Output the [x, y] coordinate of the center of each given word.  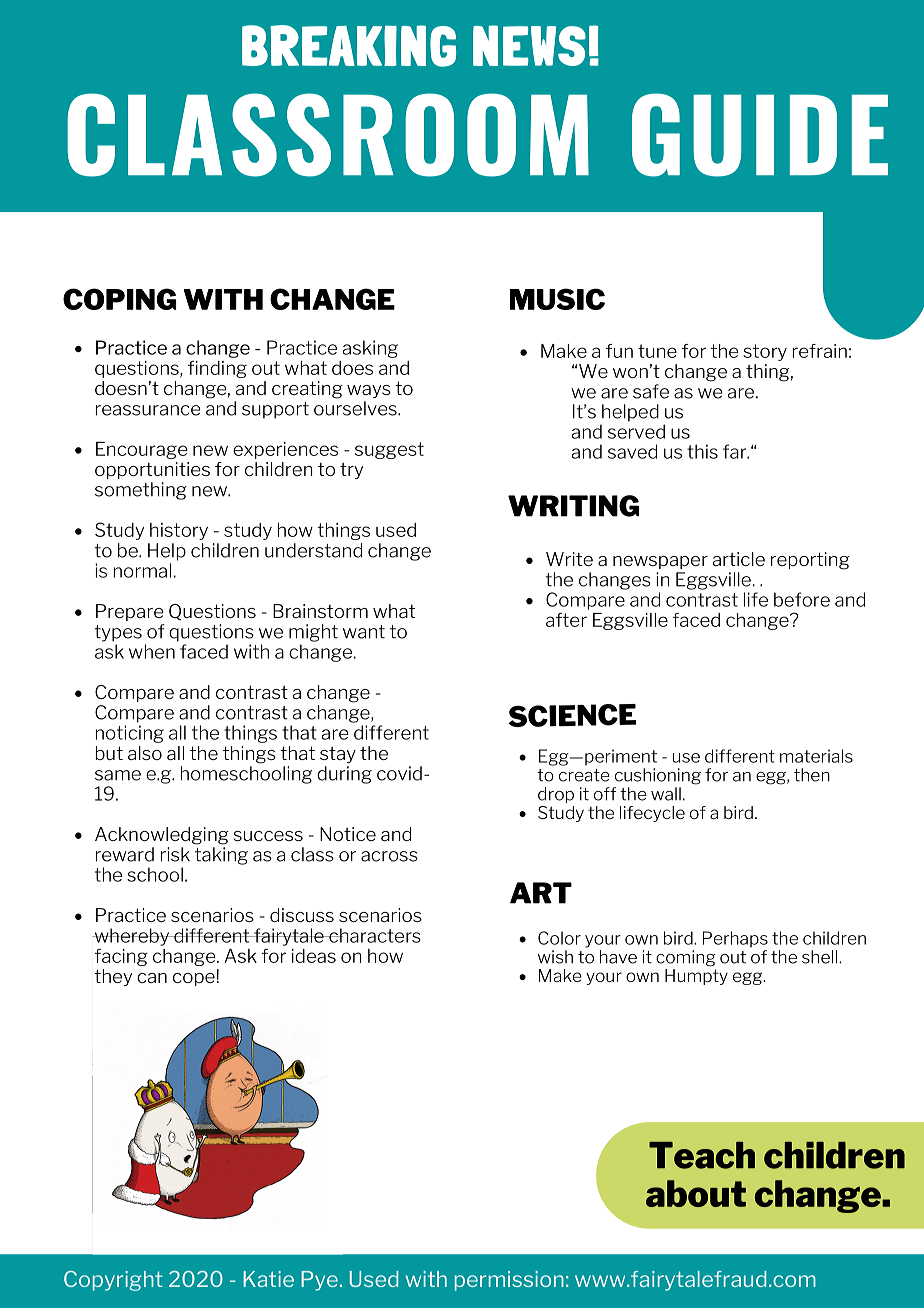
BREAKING [349, 46]
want [364, 632]
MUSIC [557, 299]
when [152, 651]
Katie [268, 1279]
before [802, 599]
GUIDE [760, 135]
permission [509, 1281]
